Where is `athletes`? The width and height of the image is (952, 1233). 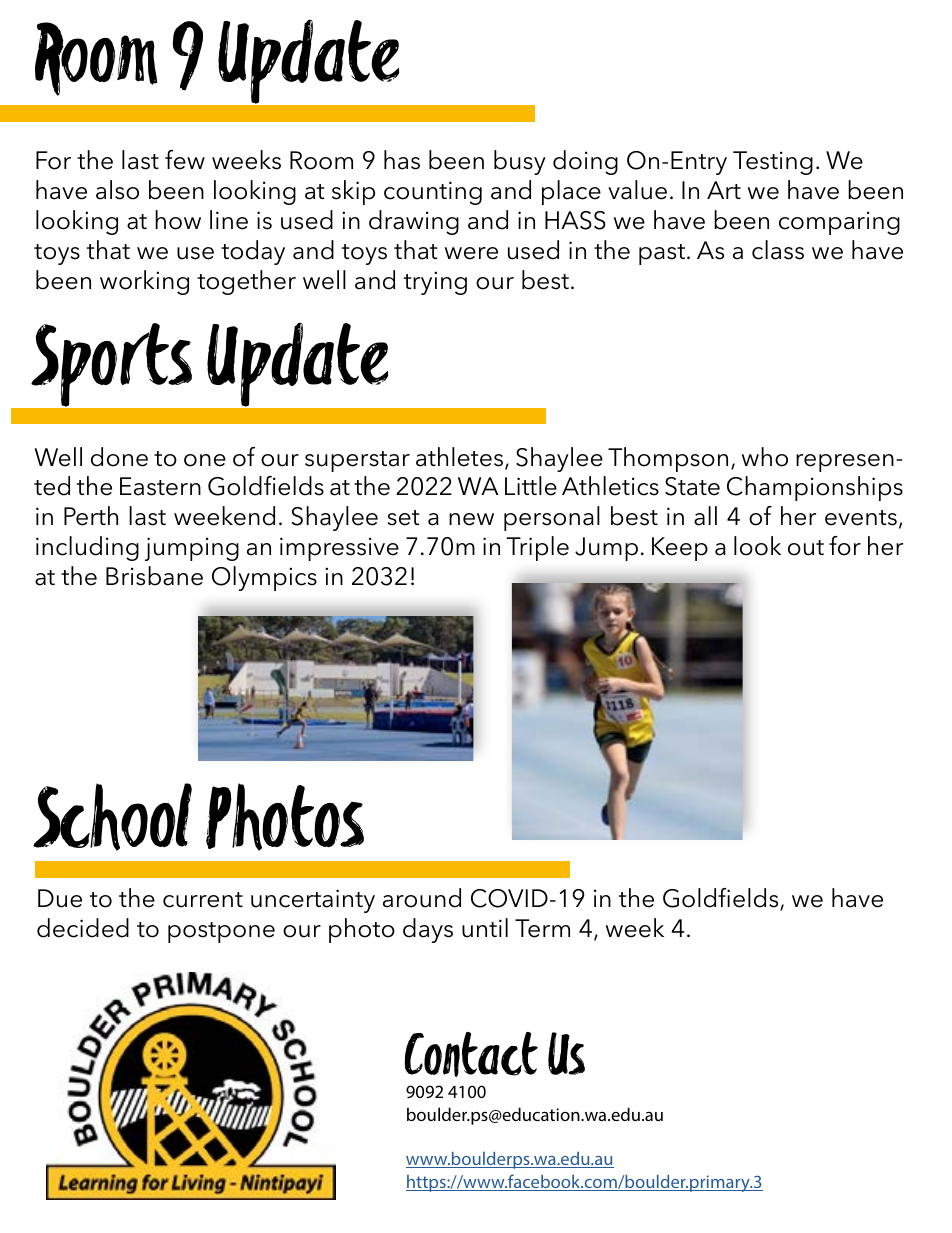 athletes is located at coordinates (459, 457).
